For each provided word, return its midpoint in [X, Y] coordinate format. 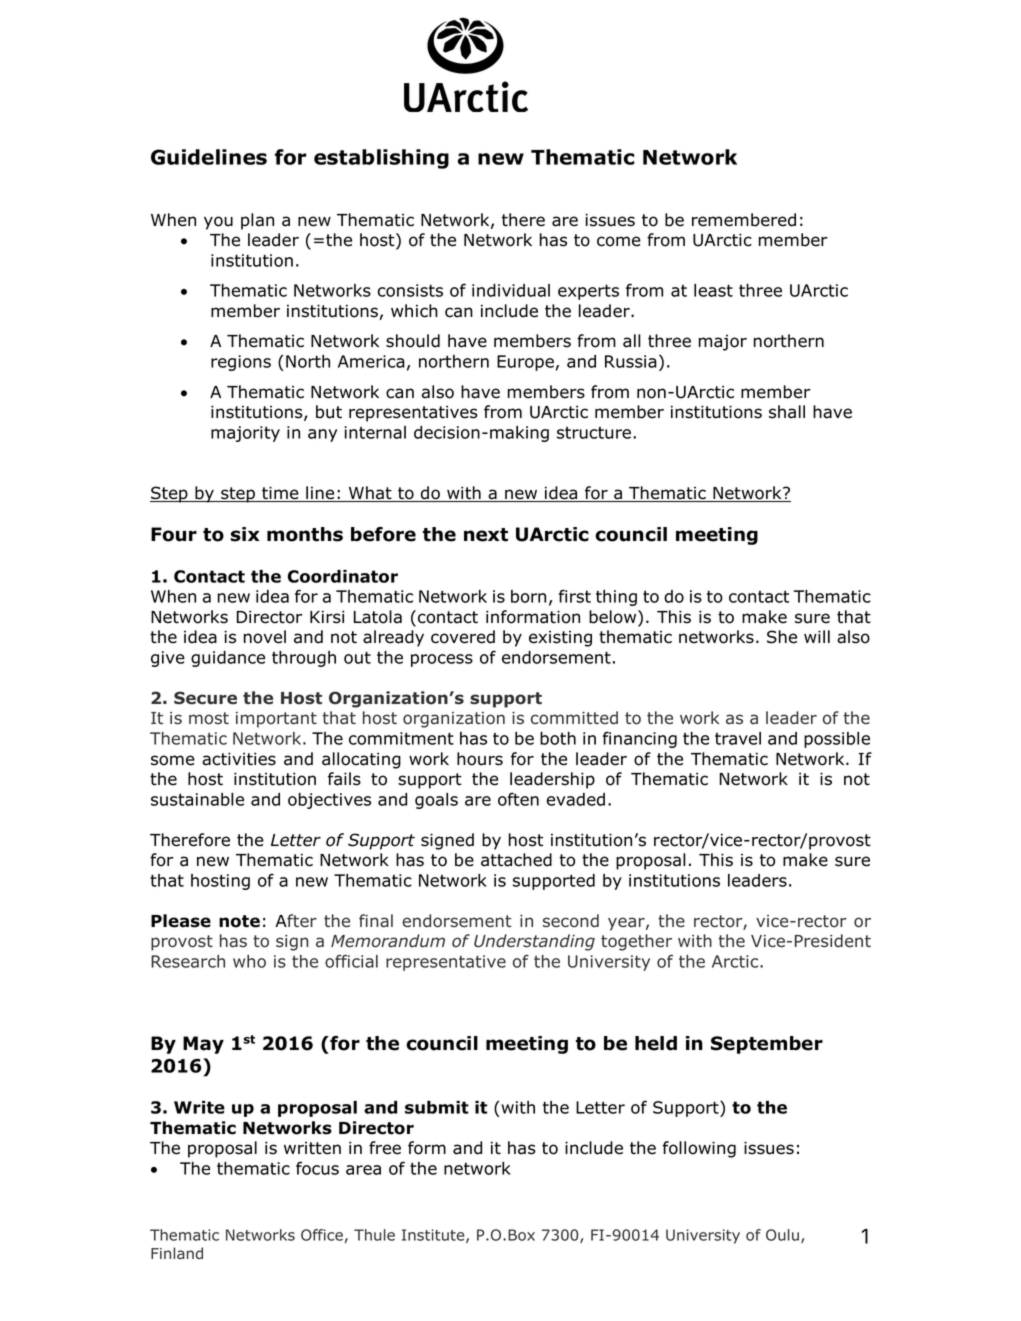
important [276, 720]
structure [594, 433]
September [767, 1045]
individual [511, 290]
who [249, 961]
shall [787, 412]
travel [738, 738]
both [558, 738]
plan [257, 221]
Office [322, 1235]
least [713, 290]
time [280, 494]
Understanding [534, 942]
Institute [434, 1236]
